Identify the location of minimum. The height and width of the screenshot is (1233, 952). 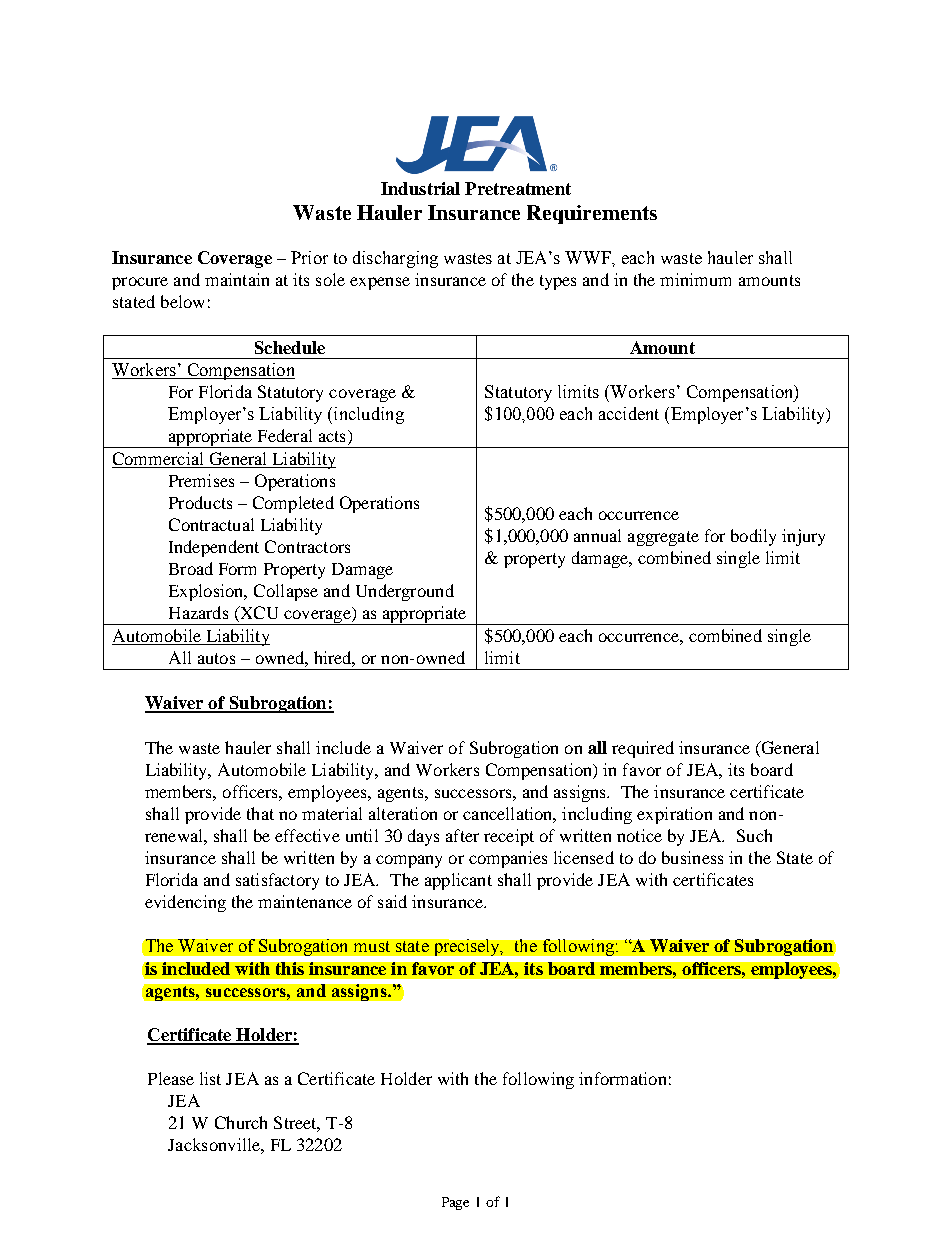
(695, 279).
